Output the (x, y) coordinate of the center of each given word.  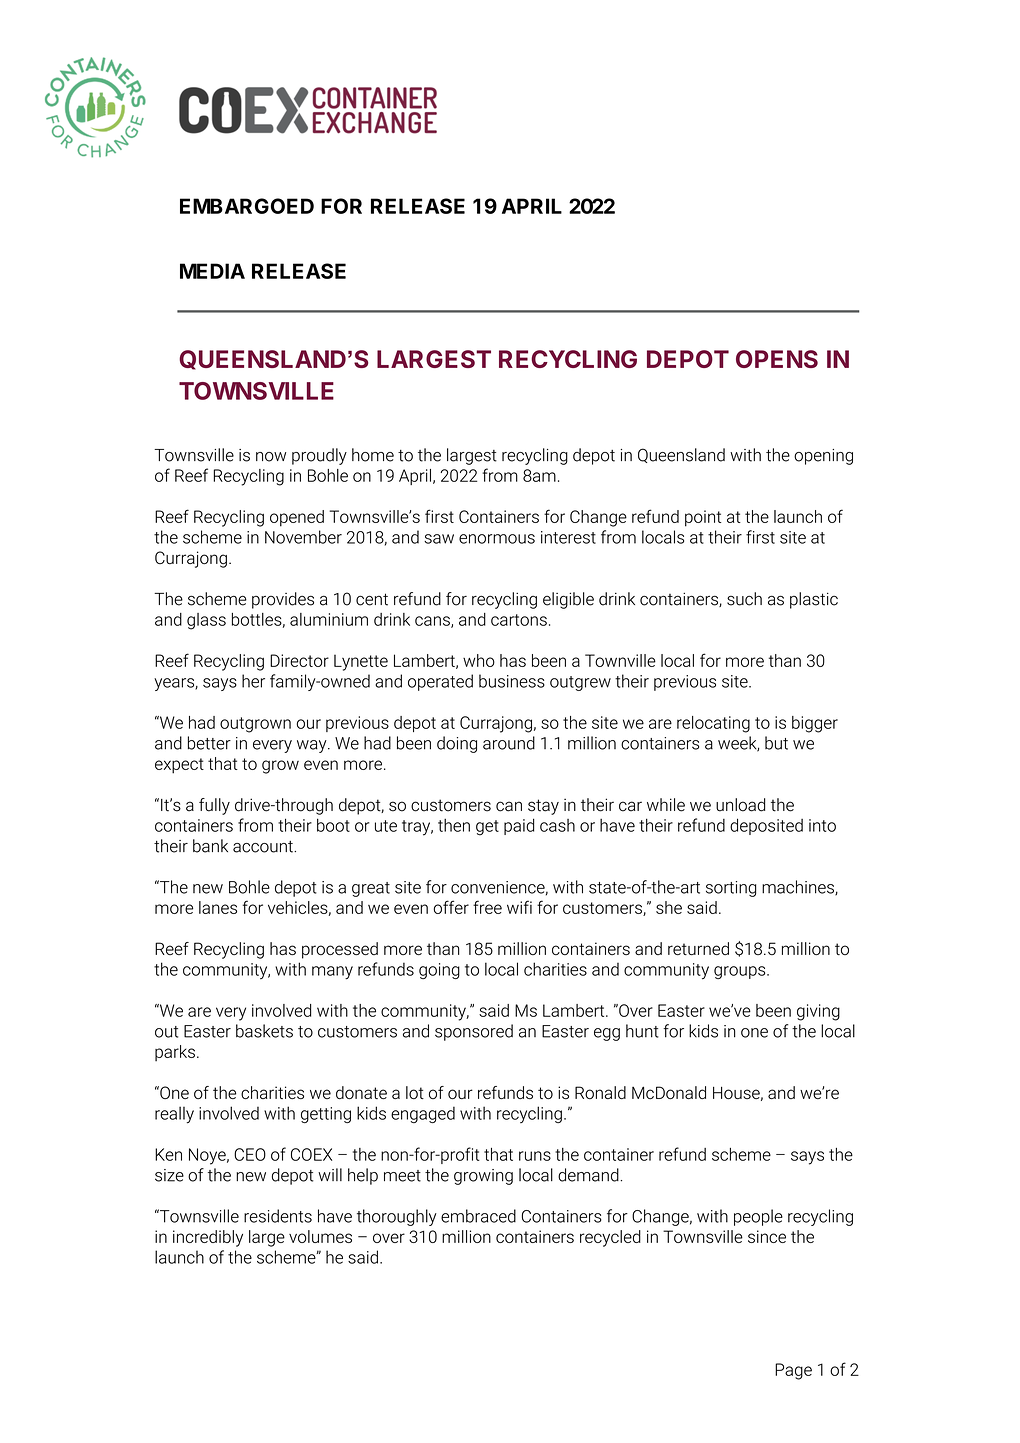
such (744, 599)
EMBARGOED (247, 206)
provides (283, 600)
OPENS (777, 359)
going (439, 971)
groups (741, 972)
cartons (519, 620)
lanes (218, 907)
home (373, 455)
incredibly (208, 1238)
